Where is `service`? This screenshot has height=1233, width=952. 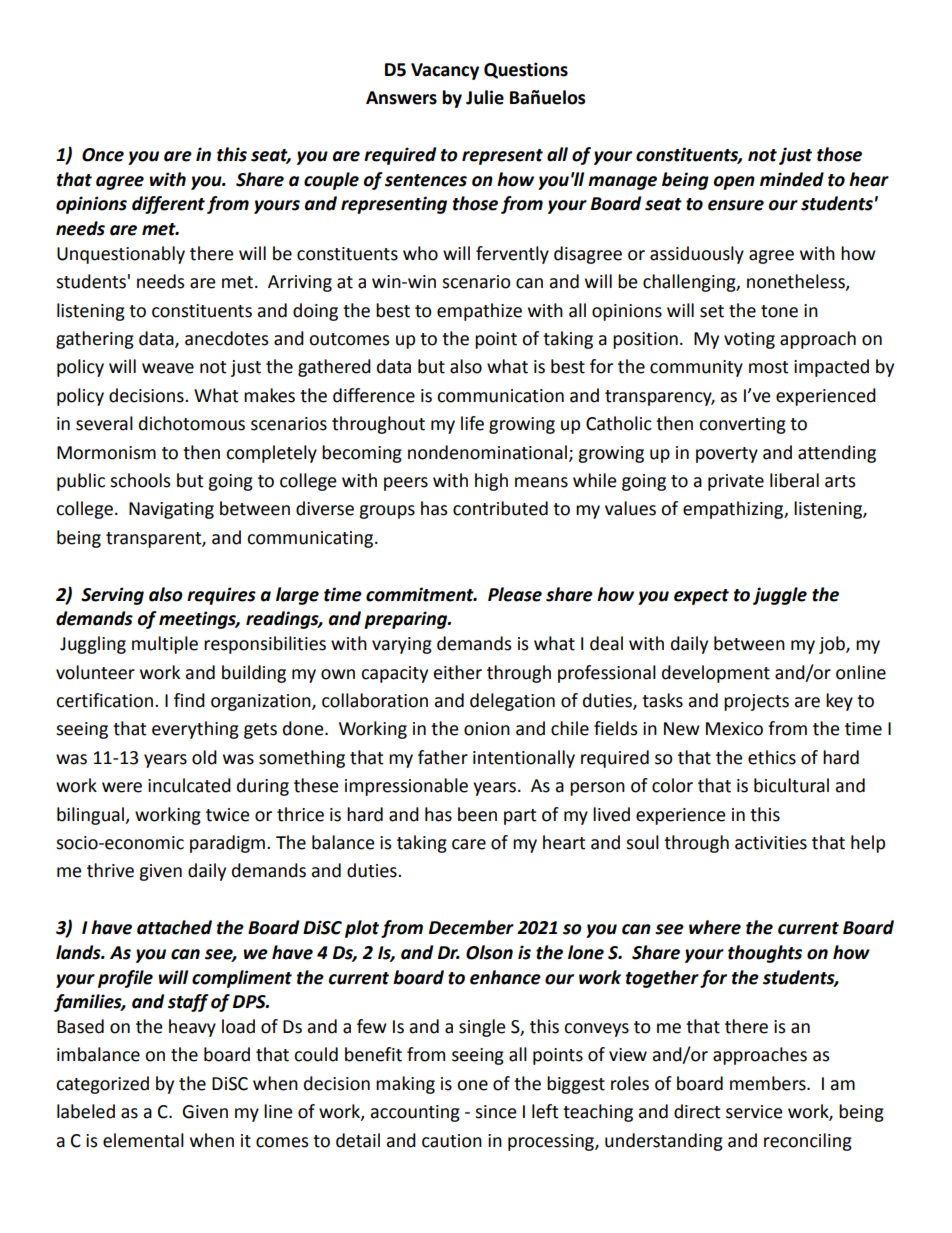
service is located at coordinates (754, 1112).
